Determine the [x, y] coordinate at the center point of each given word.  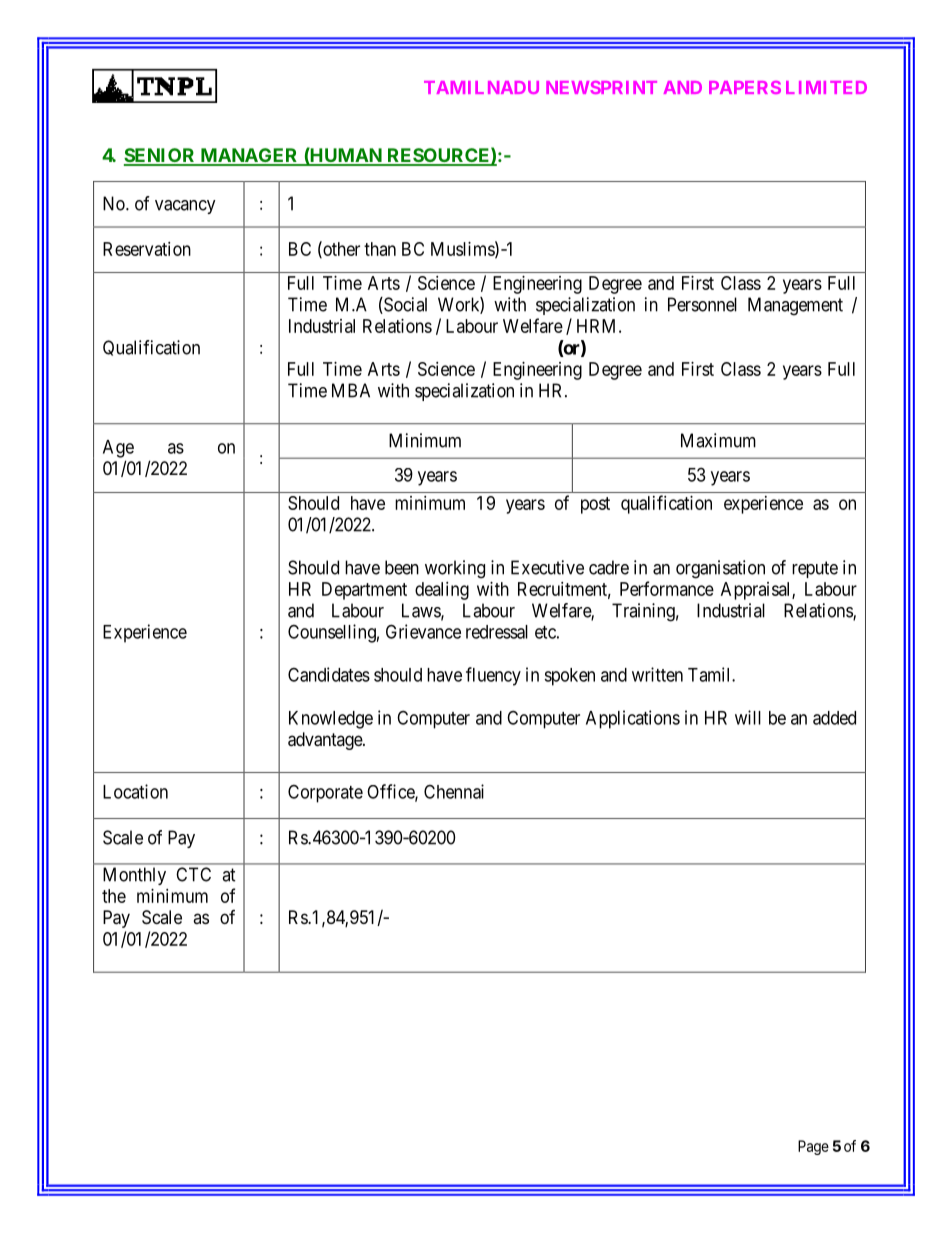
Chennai [454, 791]
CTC [193, 874]
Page [813, 1147]
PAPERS [745, 87]
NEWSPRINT [601, 87]
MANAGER [249, 156]
